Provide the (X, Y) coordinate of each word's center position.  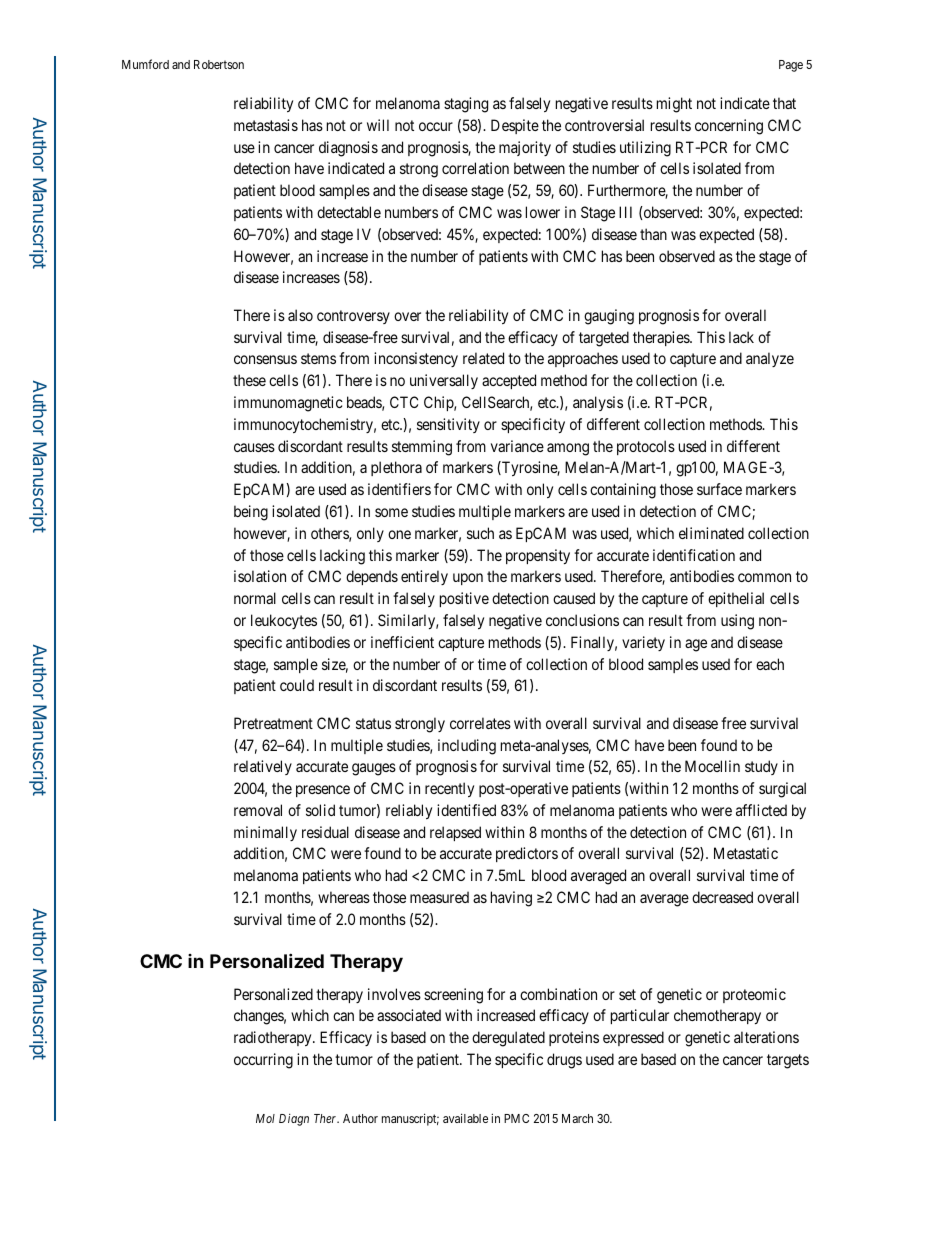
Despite (515, 126)
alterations (766, 1037)
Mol (265, 1118)
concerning (729, 127)
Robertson (219, 64)
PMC (516, 1118)
